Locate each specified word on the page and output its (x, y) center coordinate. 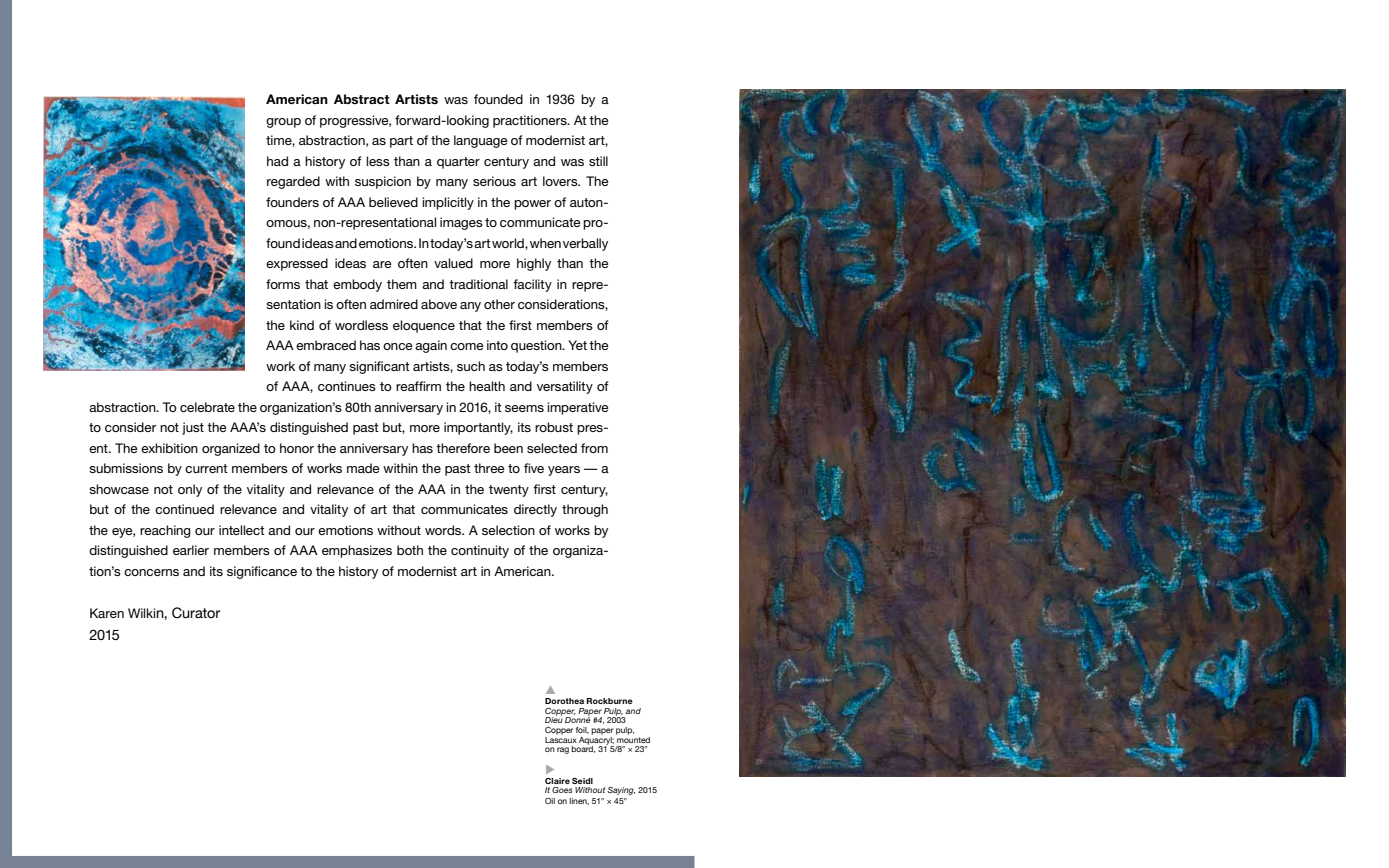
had (277, 161)
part (401, 142)
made (363, 468)
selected (552, 448)
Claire (557, 781)
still (598, 161)
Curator (196, 613)
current (206, 468)
